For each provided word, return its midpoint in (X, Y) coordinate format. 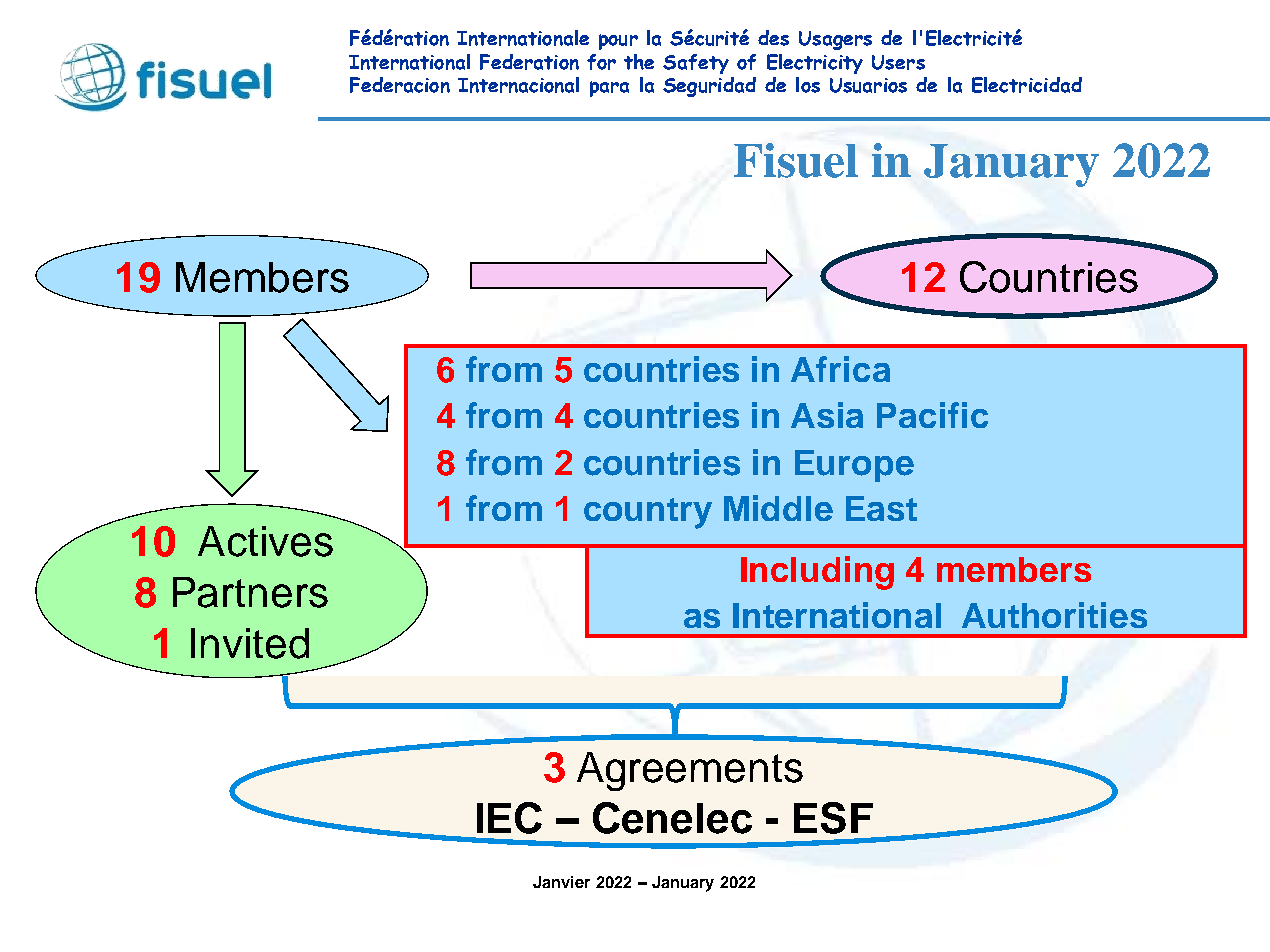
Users (898, 62)
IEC (509, 818)
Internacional (518, 85)
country (648, 513)
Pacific (932, 415)
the (639, 62)
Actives (265, 541)
